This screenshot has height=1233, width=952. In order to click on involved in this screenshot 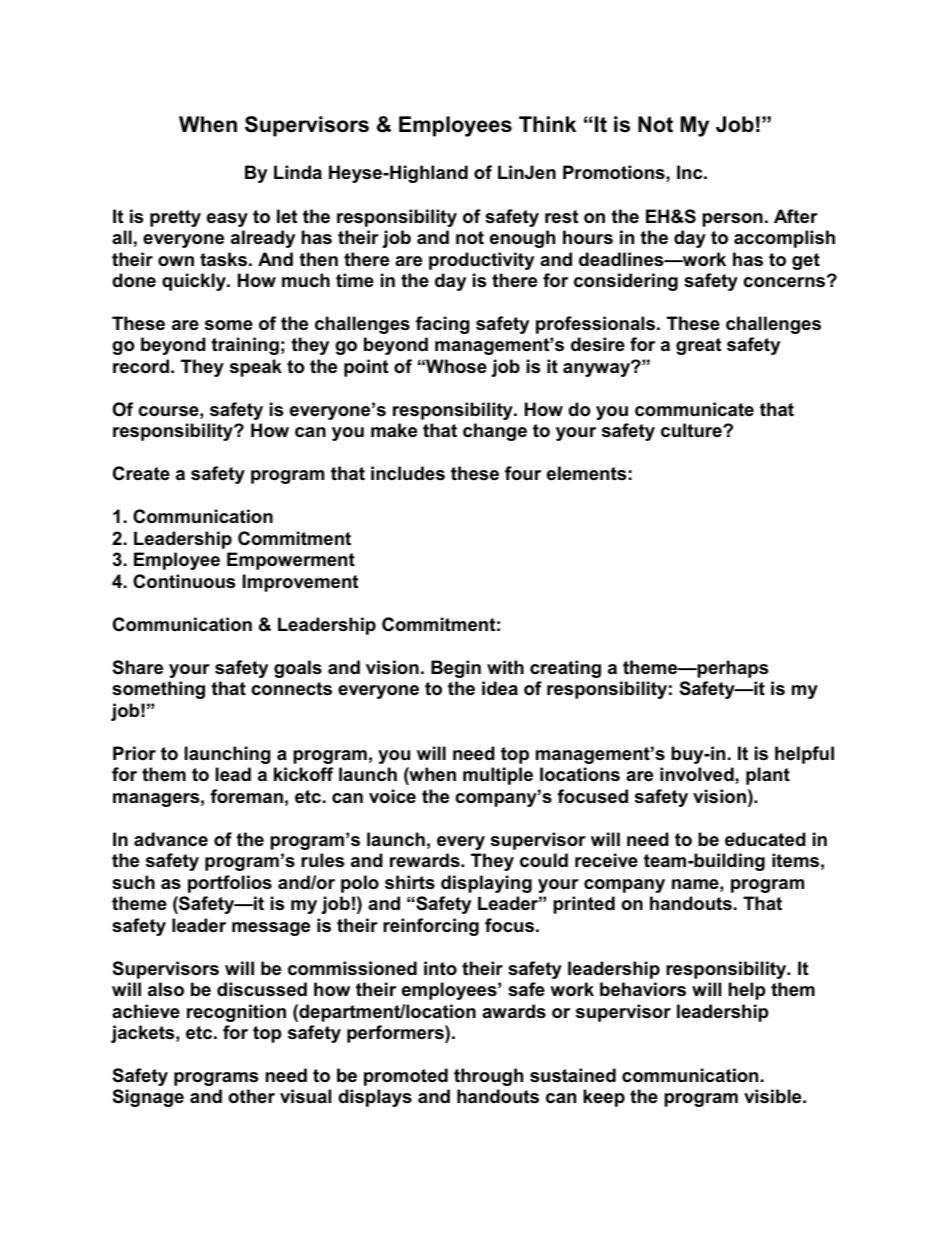, I will do `click(698, 774)`.
